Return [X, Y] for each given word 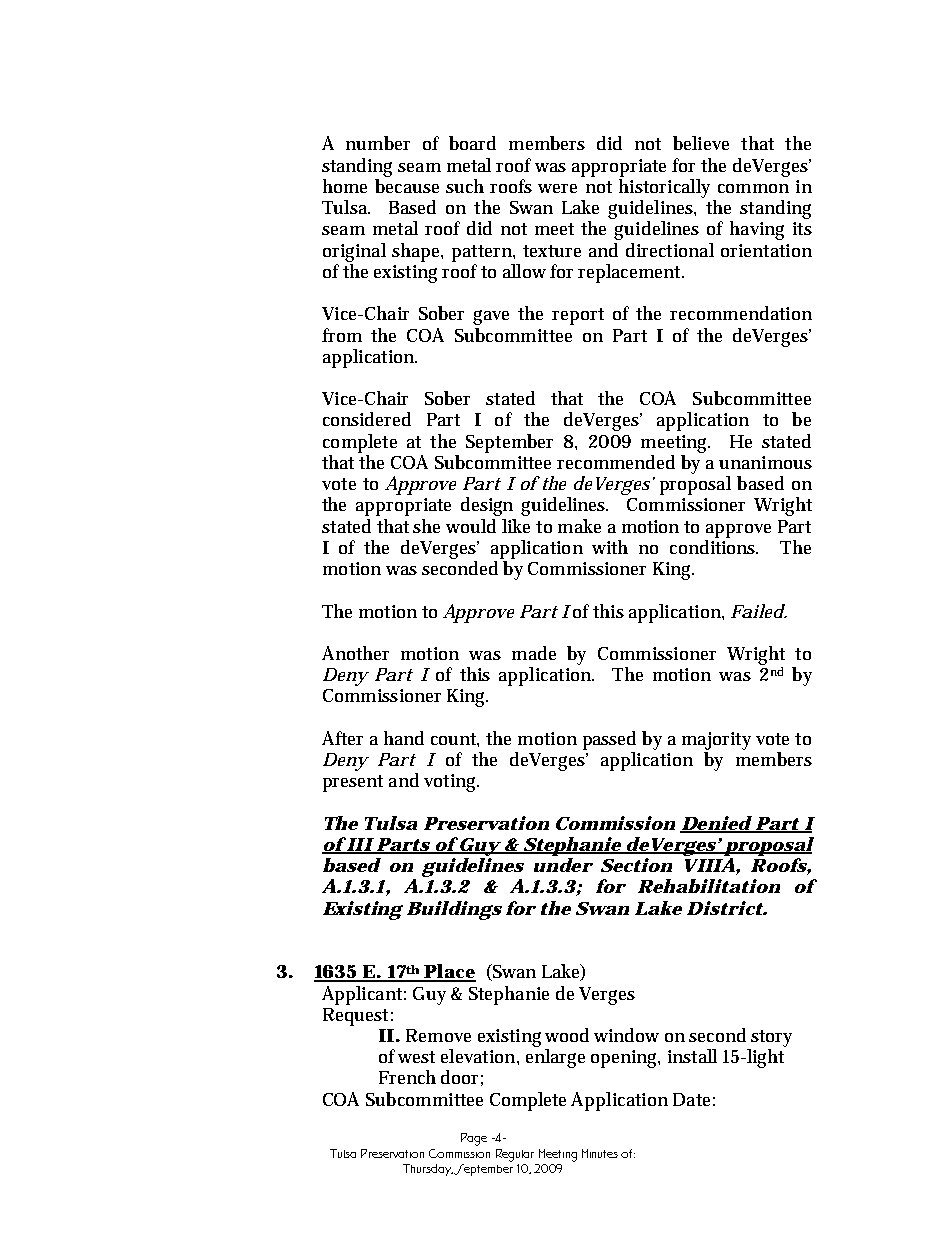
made [534, 653]
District [725, 908]
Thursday [428, 1170]
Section [636, 865]
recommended [616, 462]
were [557, 188]
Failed [758, 611]
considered [367, 419]
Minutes [600, 1153]
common [753, 188]
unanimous [765, 462]
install [692, 1056]
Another [355, 653]
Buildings [454, 910]
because [407, 186]
